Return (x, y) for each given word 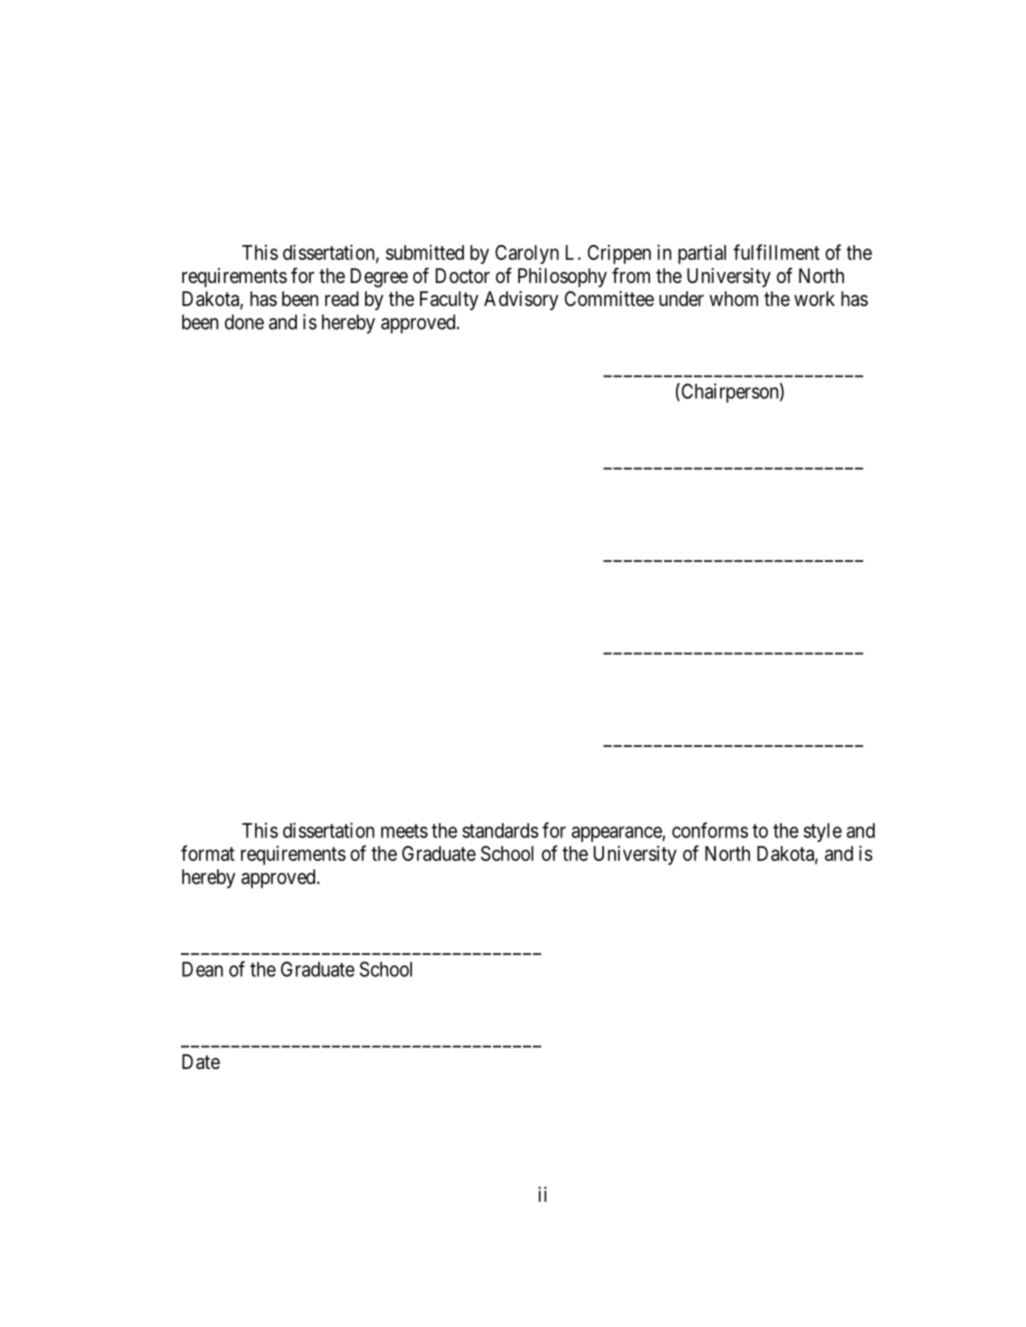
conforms (710, 830)
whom (733, 298)
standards (500, 830)
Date (201, 1062)
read (342, 298)
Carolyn (527, 254)
